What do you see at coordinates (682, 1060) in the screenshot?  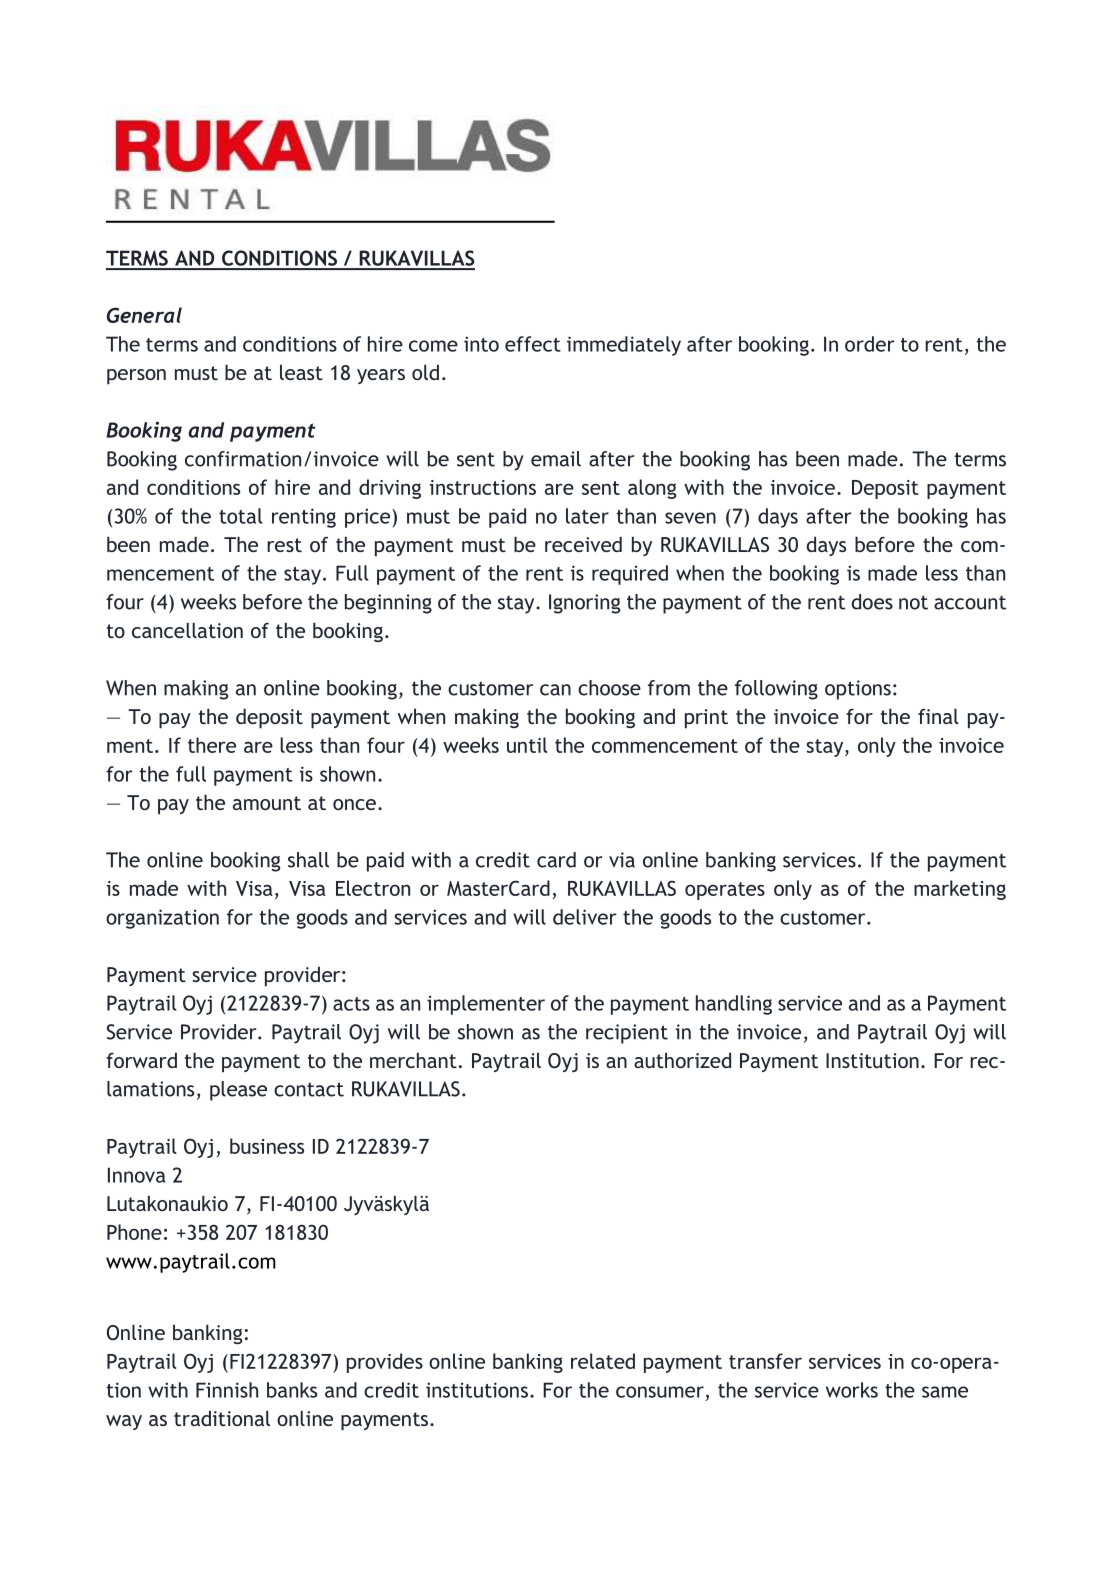 I see `authorized` at bounding box center [682, 1060].
